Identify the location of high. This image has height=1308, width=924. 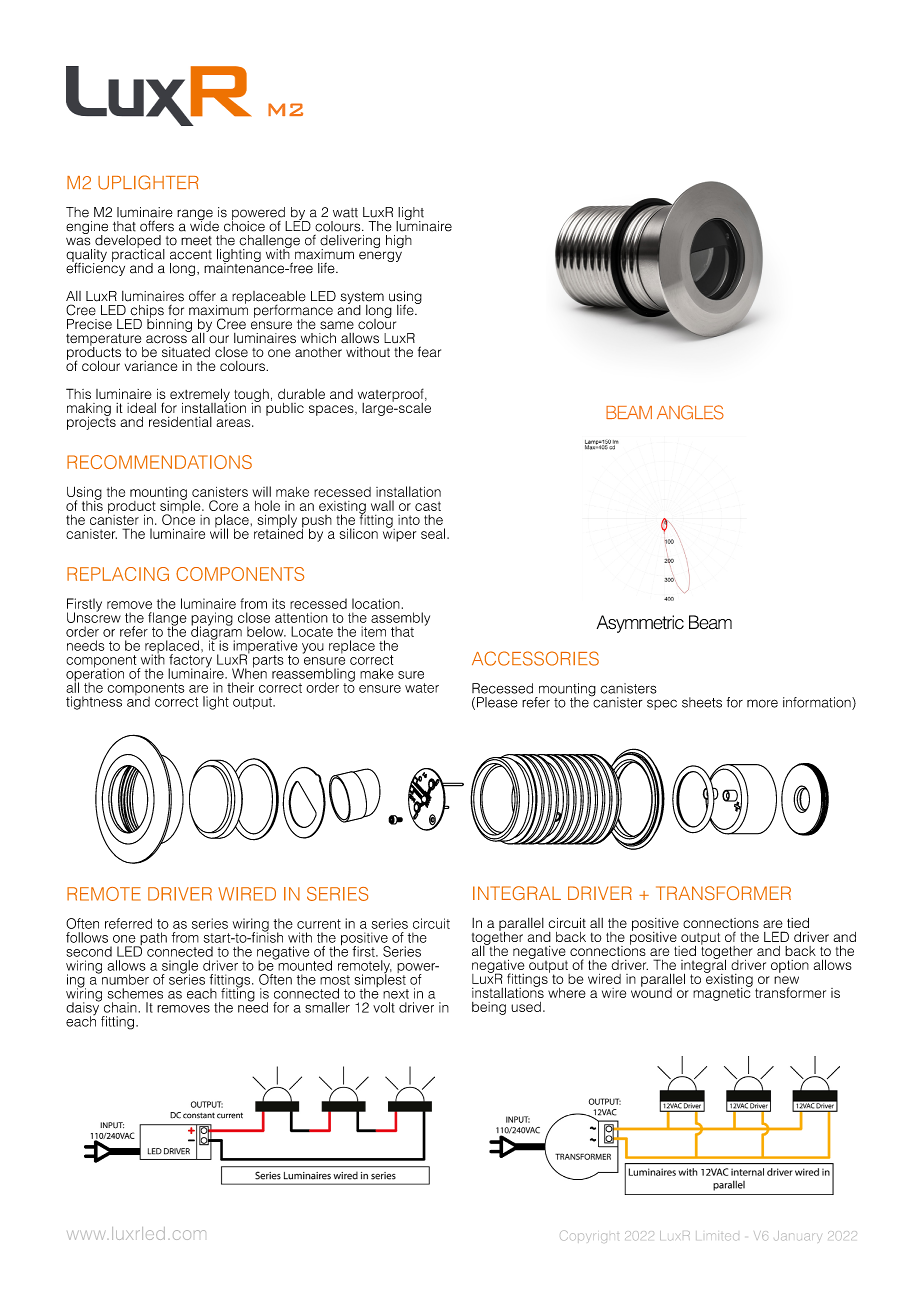
(399, 241).
